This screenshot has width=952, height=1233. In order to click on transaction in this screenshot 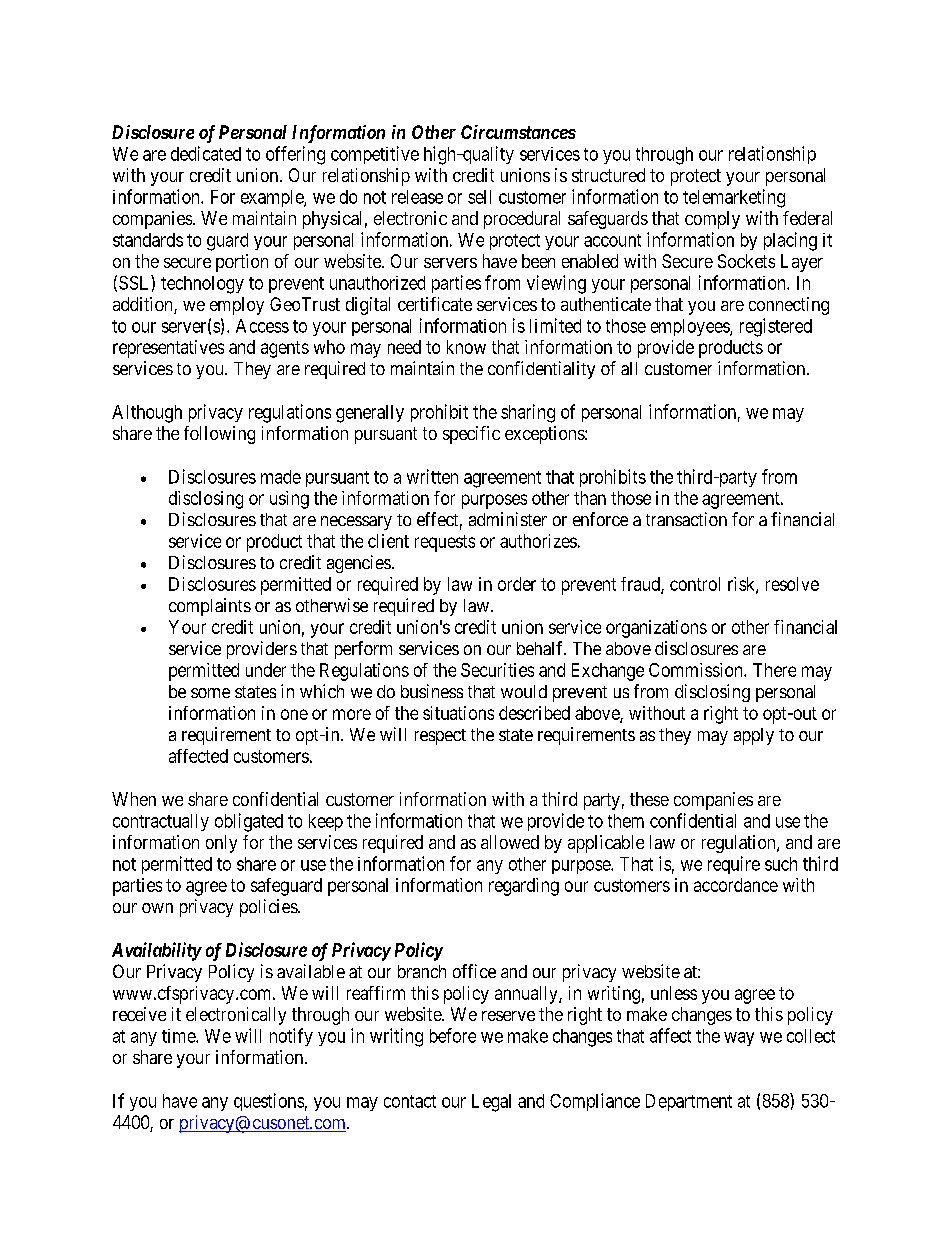, I will do `click(686, 519)`.
